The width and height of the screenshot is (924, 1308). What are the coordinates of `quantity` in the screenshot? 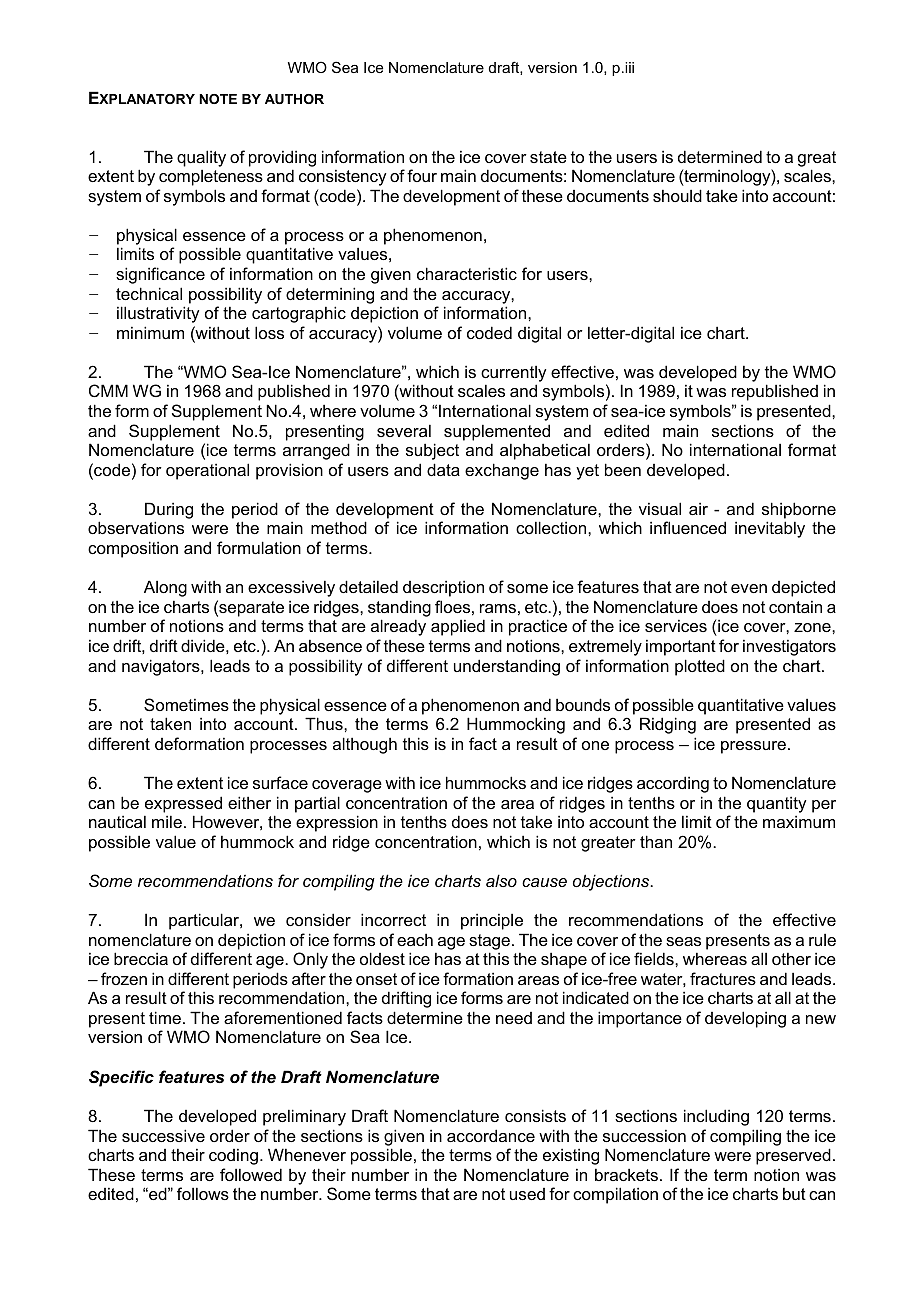 It's located at (776, 804).
